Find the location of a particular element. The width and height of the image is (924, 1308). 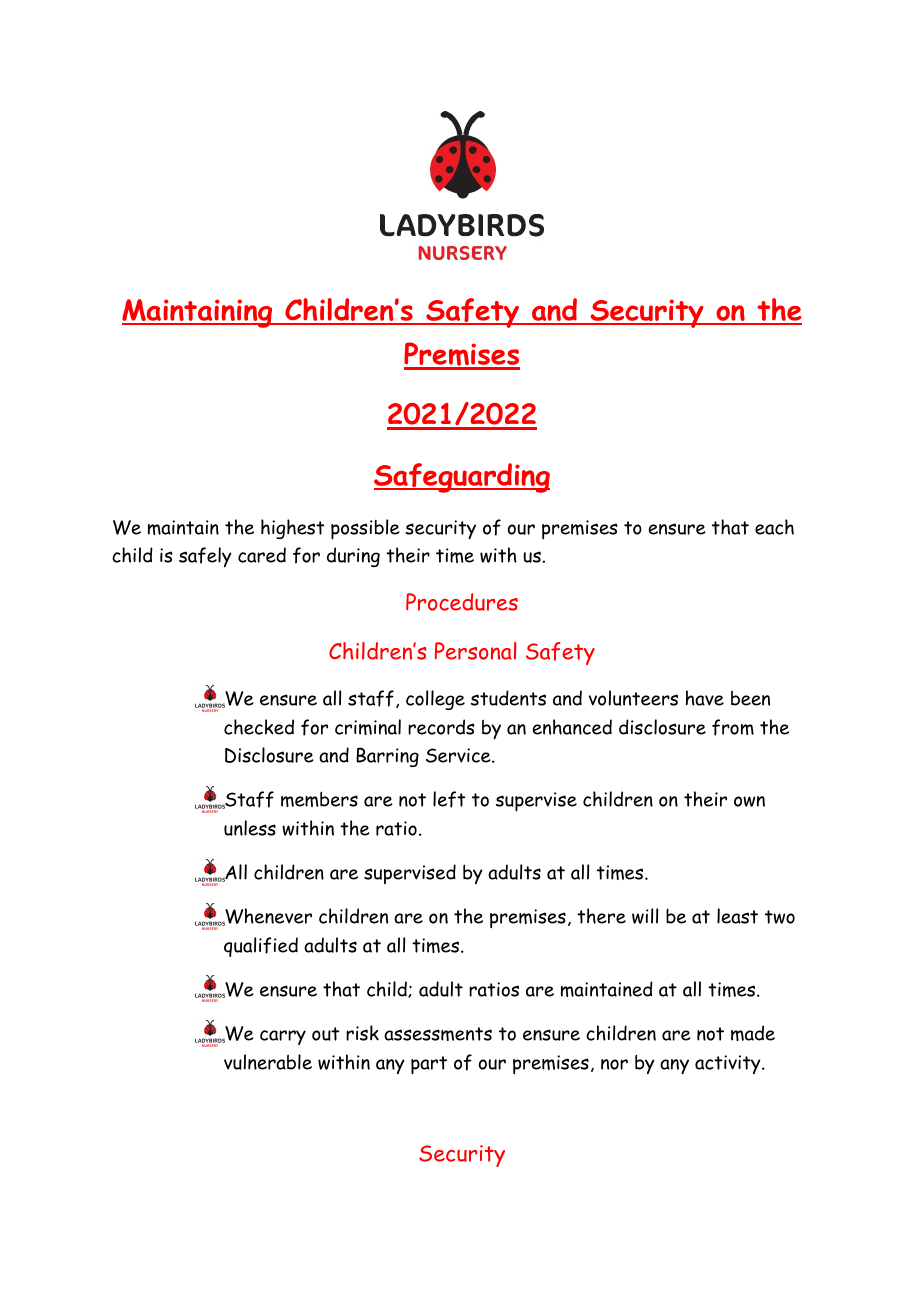

have is located at coordinates (705, 698).
